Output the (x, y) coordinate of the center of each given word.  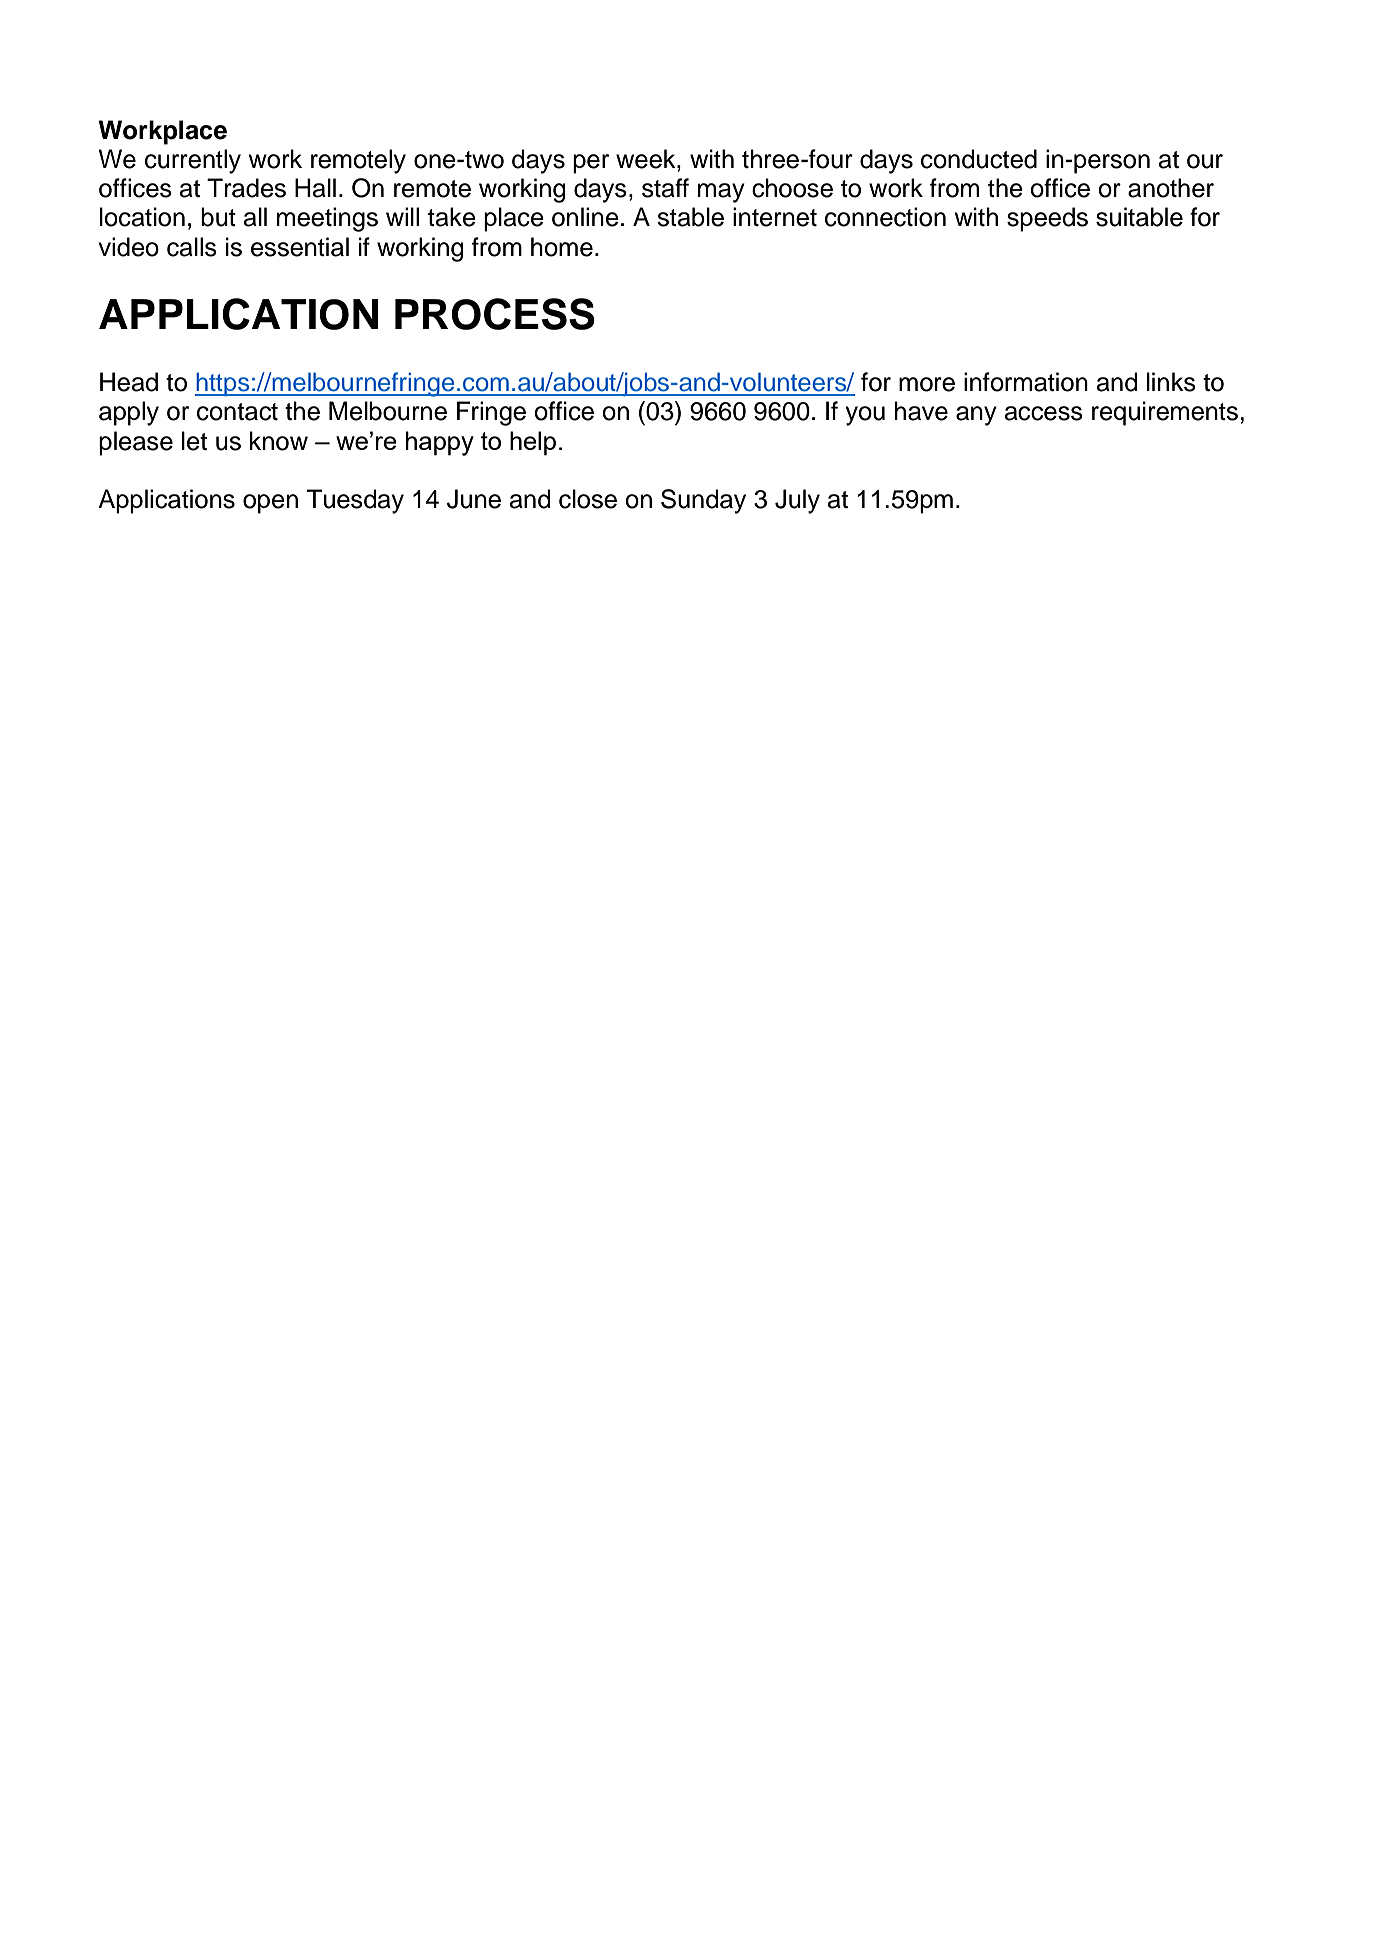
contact (237, 412)
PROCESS (495, 314)
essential (300, 247)
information (1026, 382)
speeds (1047, 219)
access (1044, 413)
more (927, 384)
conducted (979, 159)
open (270, 504)
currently (193, 161)
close (588, 499)
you (865, 416)
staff (665, 188)
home (562, 247)
